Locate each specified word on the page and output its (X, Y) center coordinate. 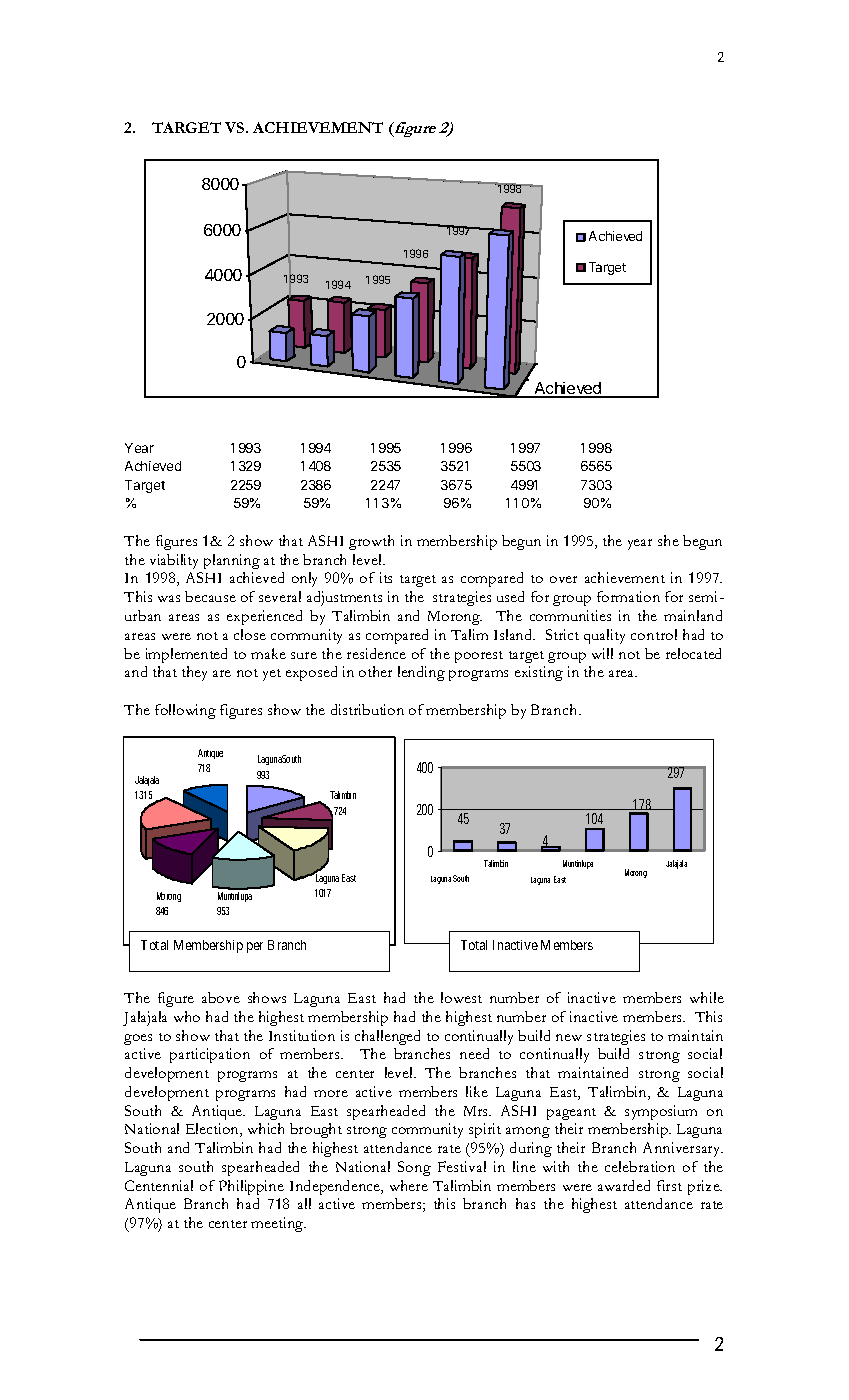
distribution (367, 709)
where (409, 1185)
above (221, 997)
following (185, 711)
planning (232, 561)
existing (539, 673)
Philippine (251, 1187)
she (668, 540)
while (707, 997)
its (386, 577)
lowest (461, 997)
